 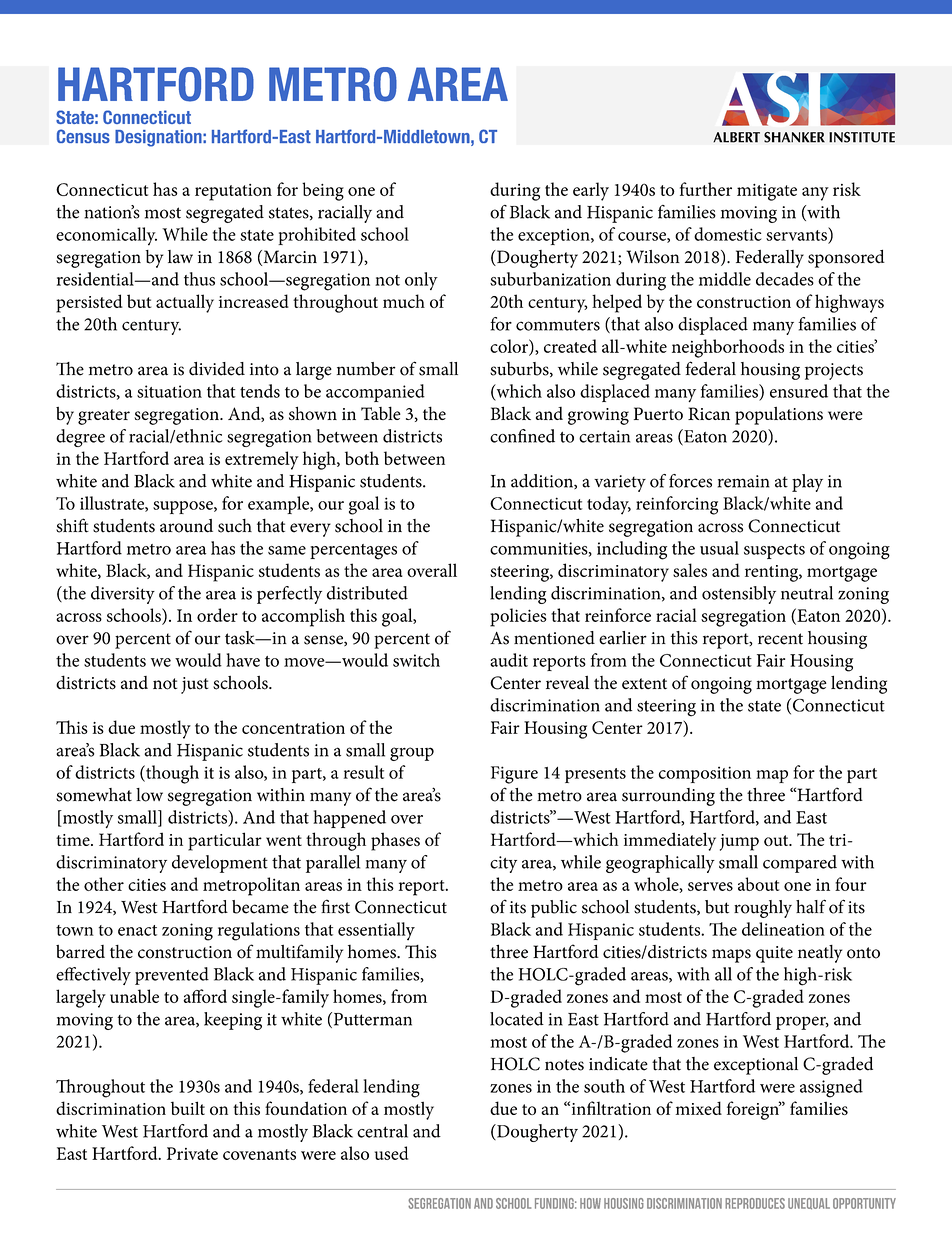 I want to click on used, so click(x=391, y=1153).
